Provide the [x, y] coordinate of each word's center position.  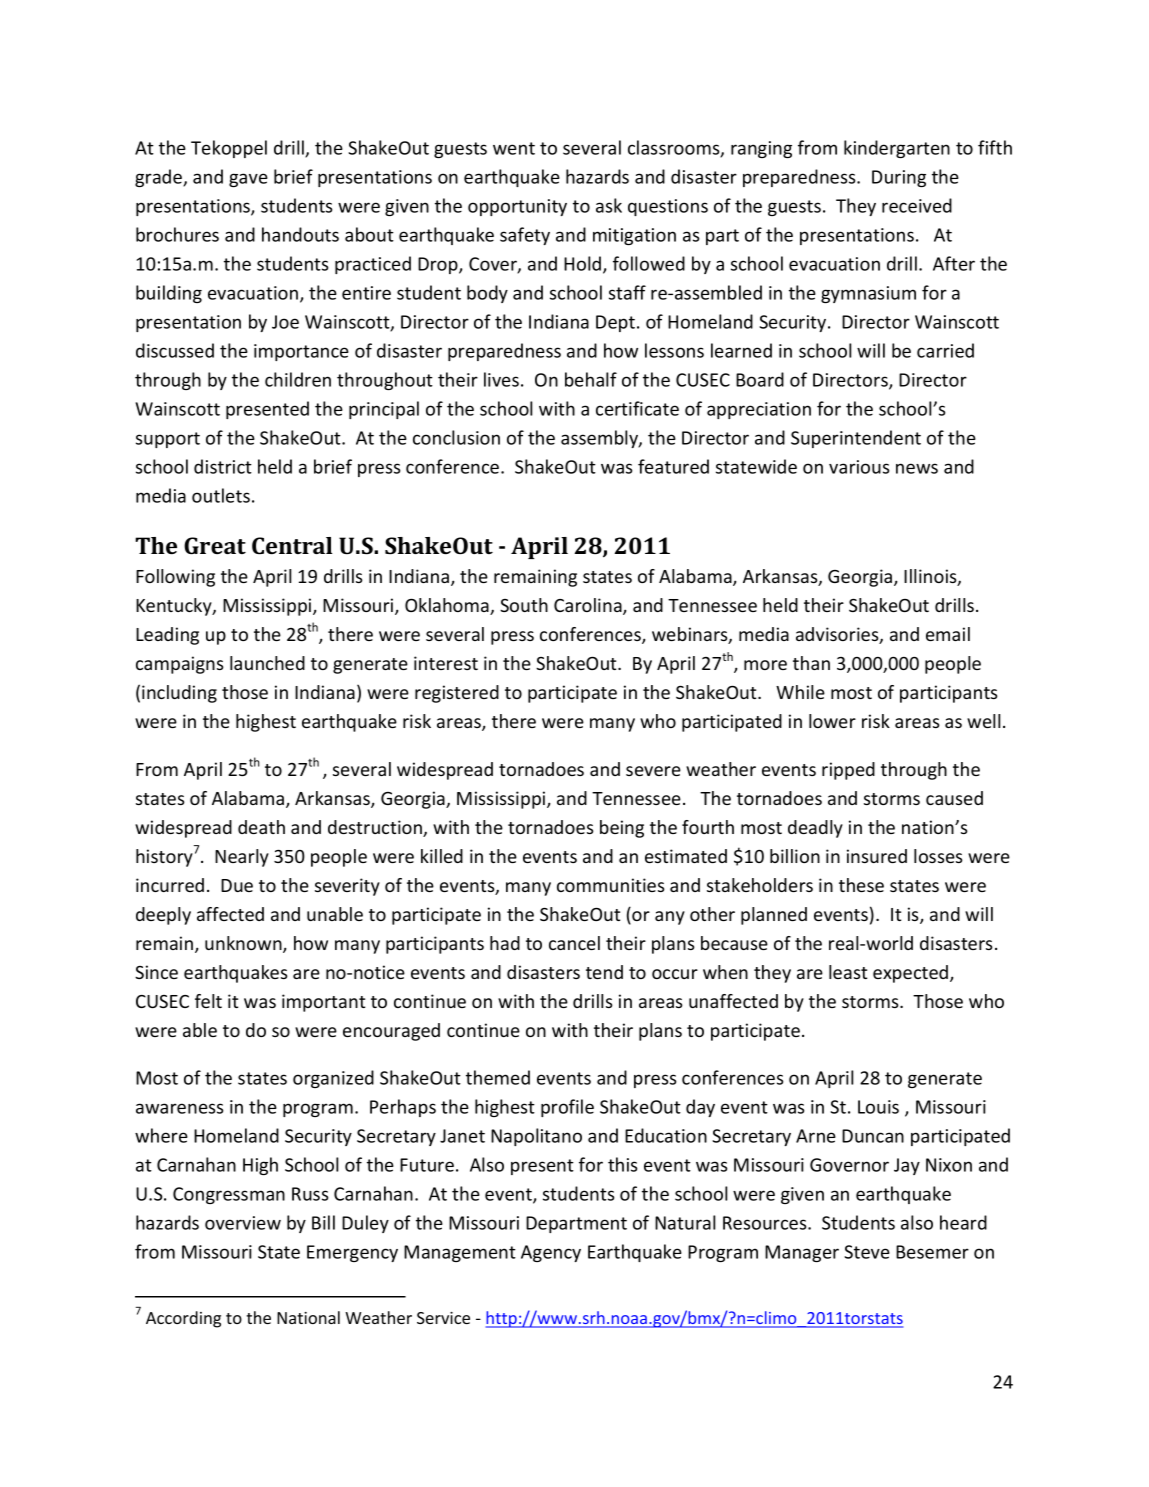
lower [832, 721]
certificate [637, 408]
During [899, 178]
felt [208, 1001]
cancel [574, 943]
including [179, 694]
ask [609, 205]
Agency [551, 1253]
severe [653, 771]
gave [248, 180]
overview [243, 1223]
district [223, 466]
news [917, 468]
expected [912, 974]
